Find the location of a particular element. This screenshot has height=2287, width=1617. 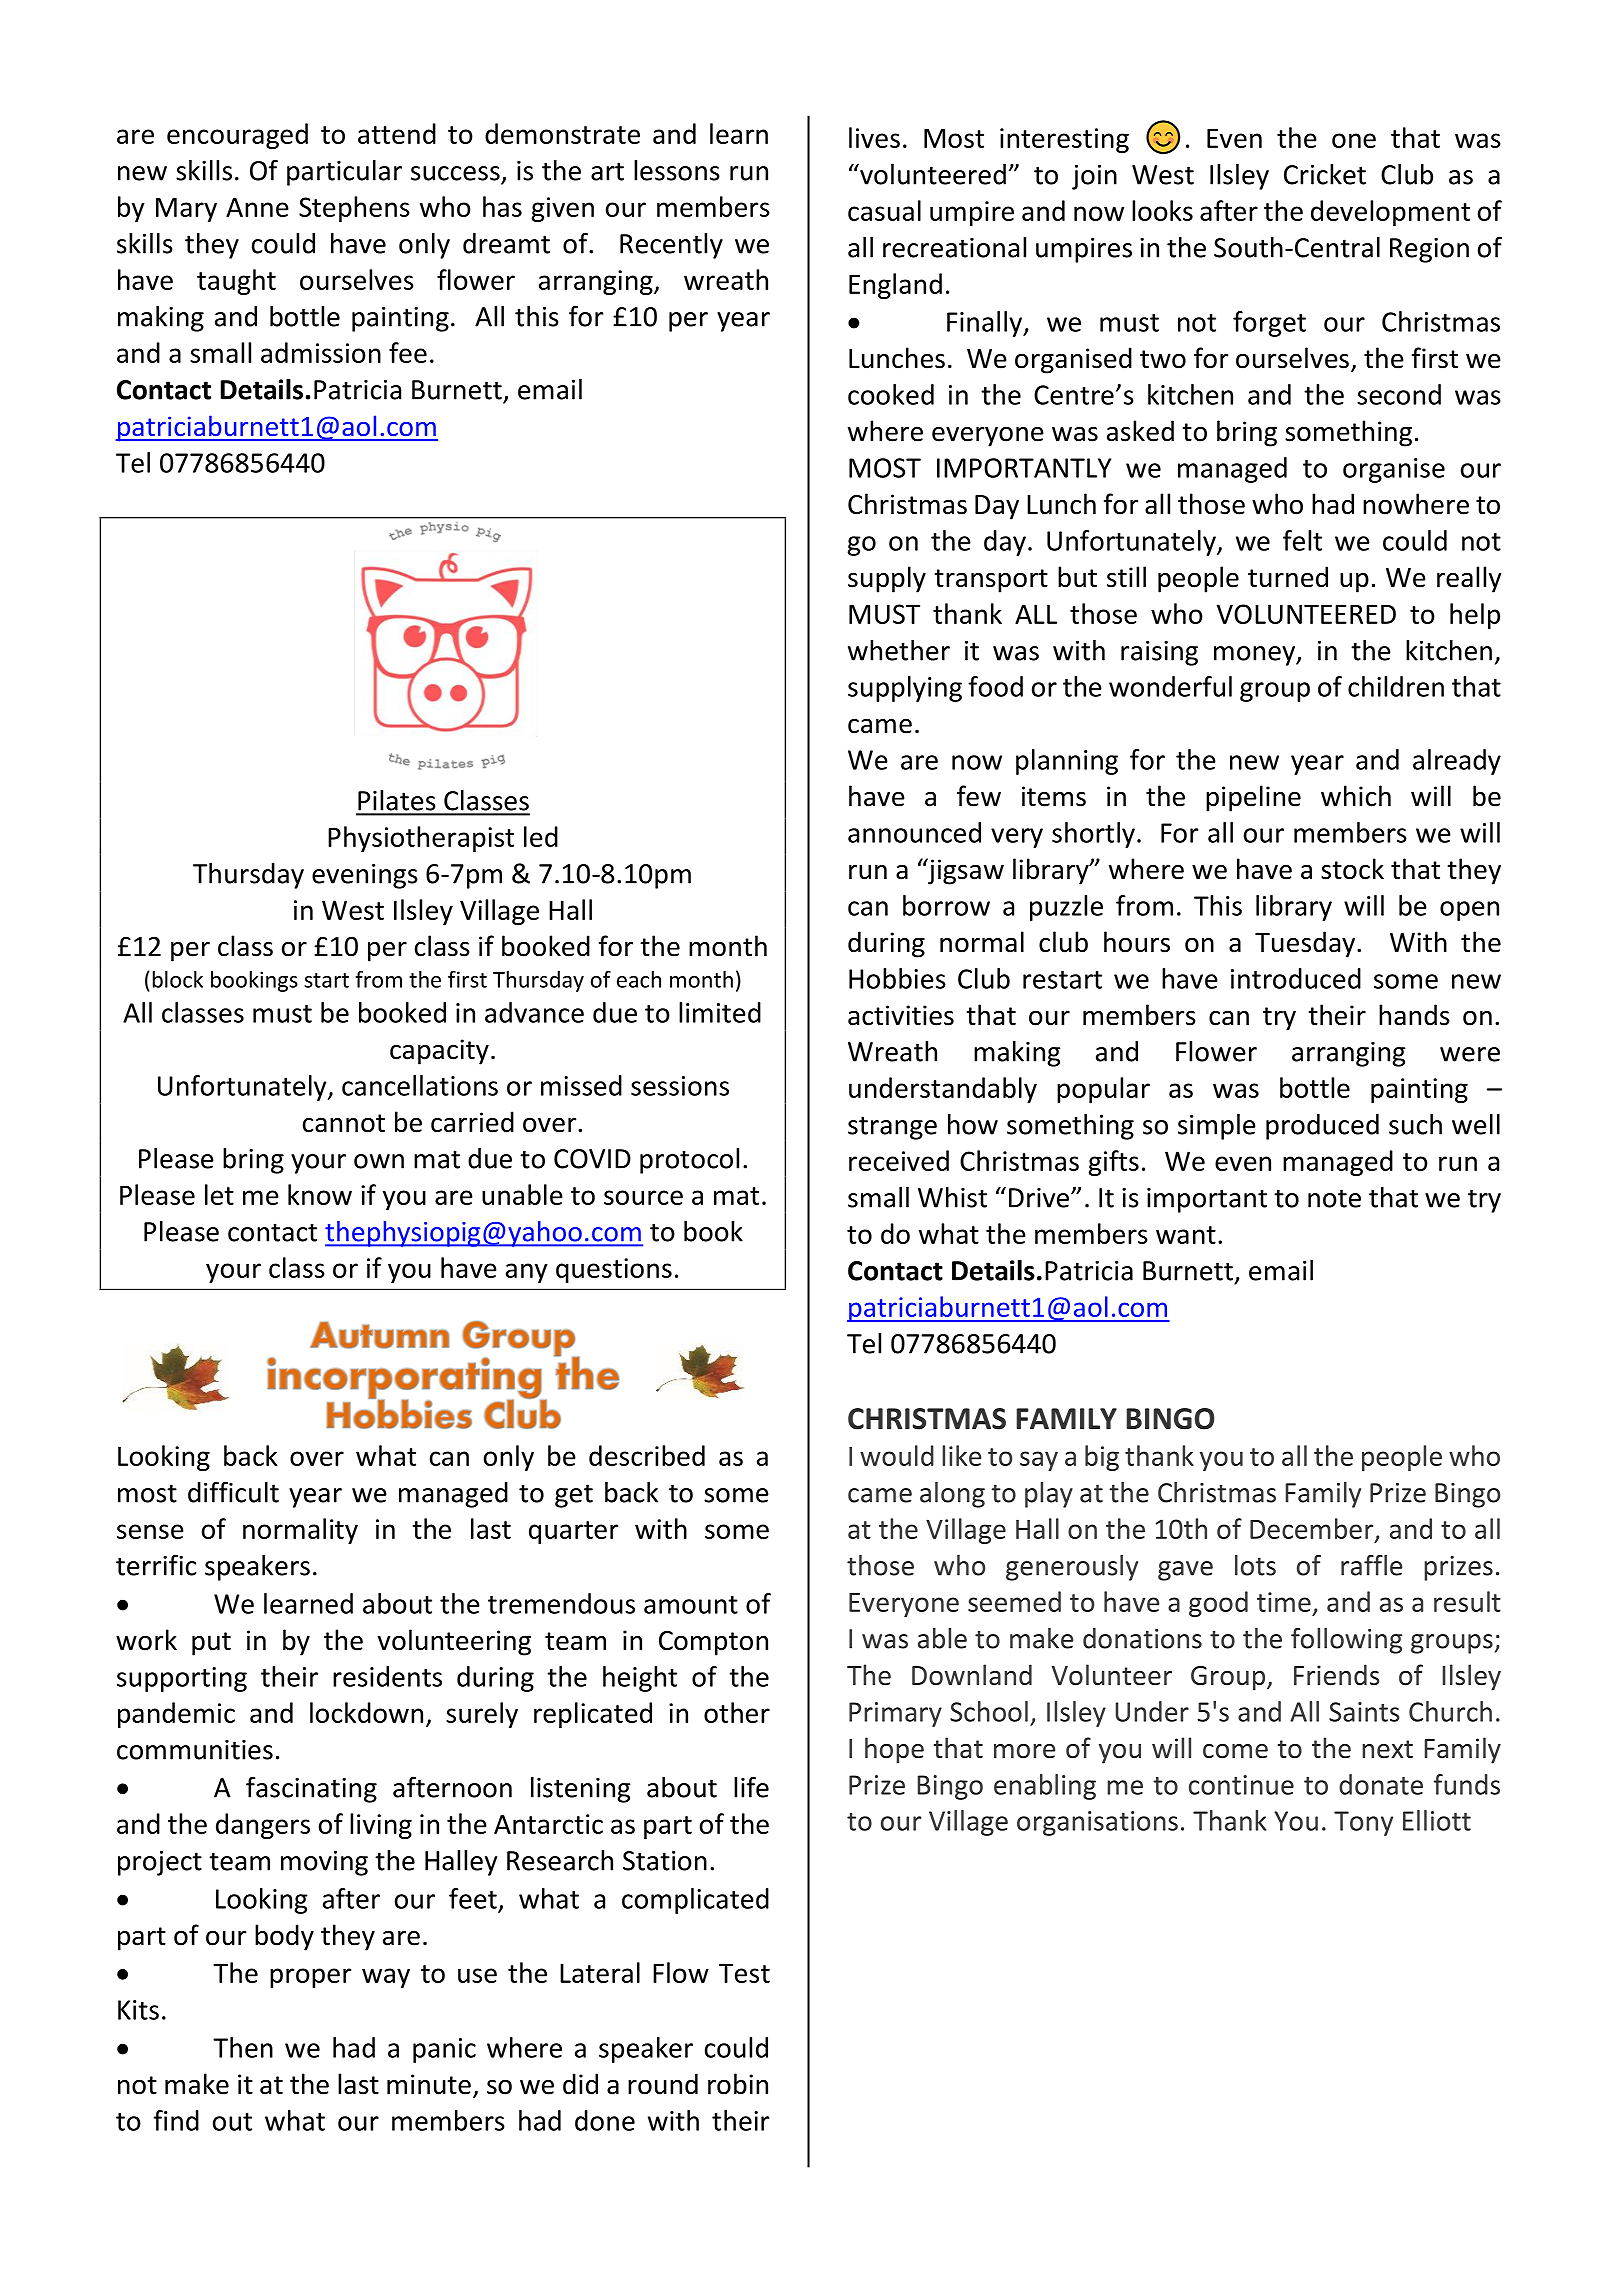

produced is located at coordinates (1322, 1127).
